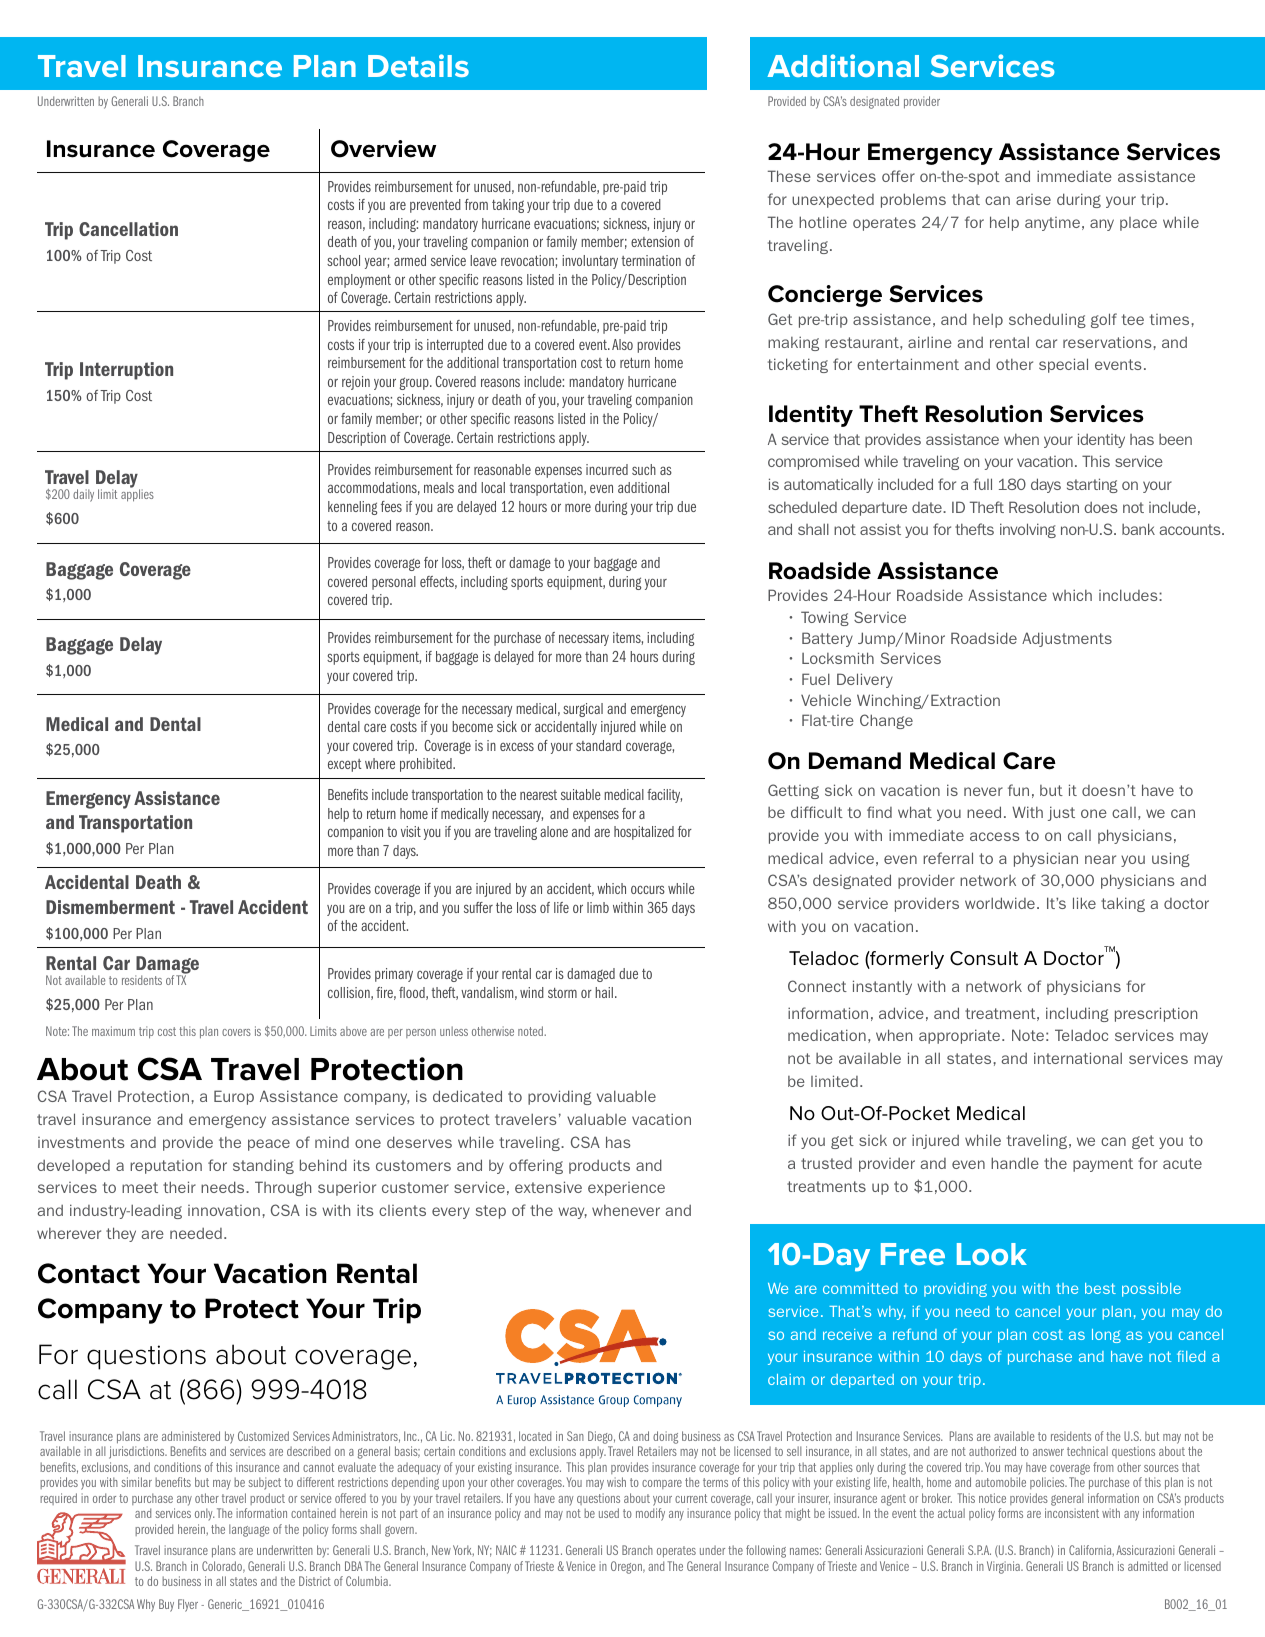  Describe the element at coordinates (223, 1567) in the screenshot. I see `Colorado` at that location.
